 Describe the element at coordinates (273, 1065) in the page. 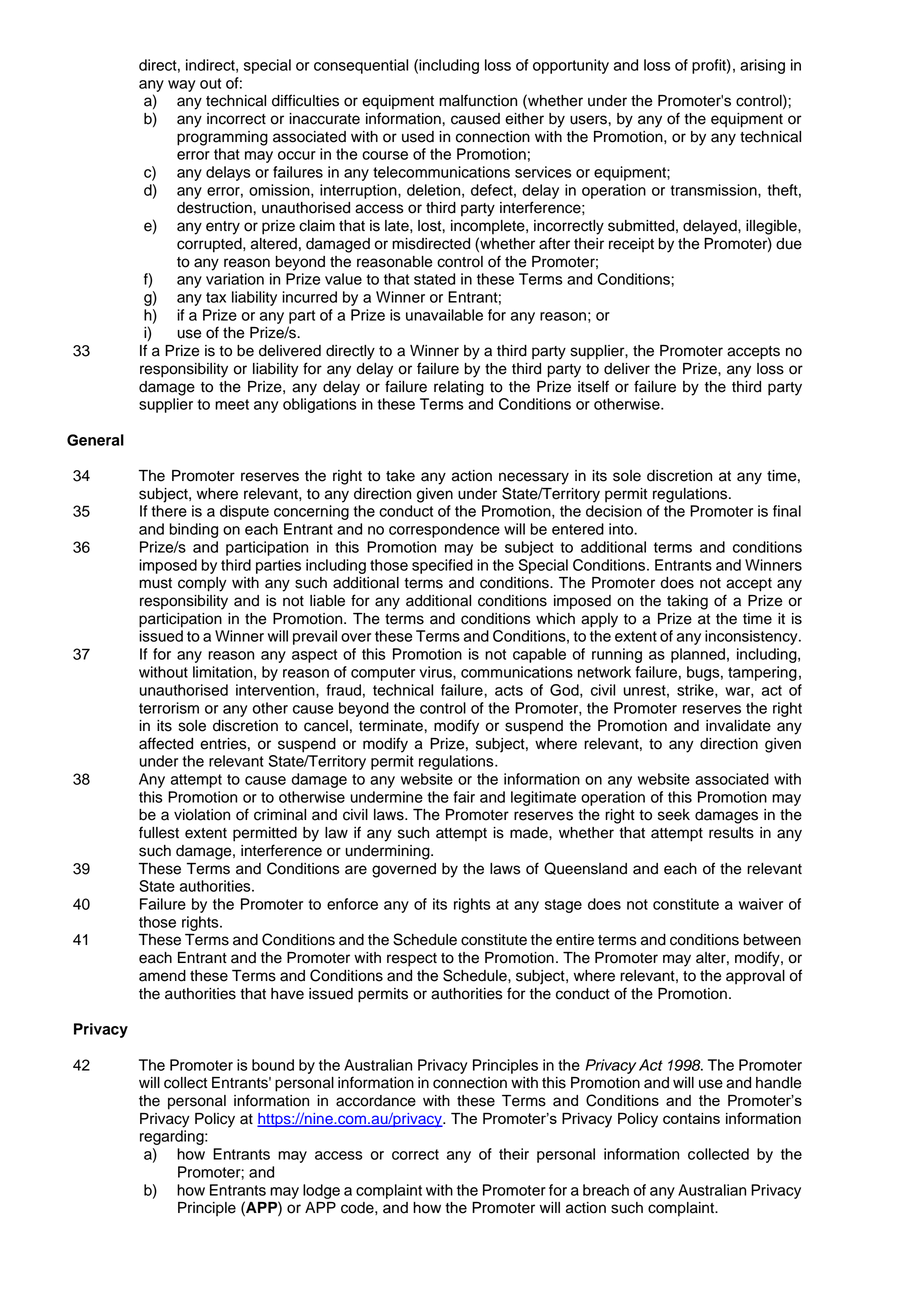

I see `bound` at that location.
